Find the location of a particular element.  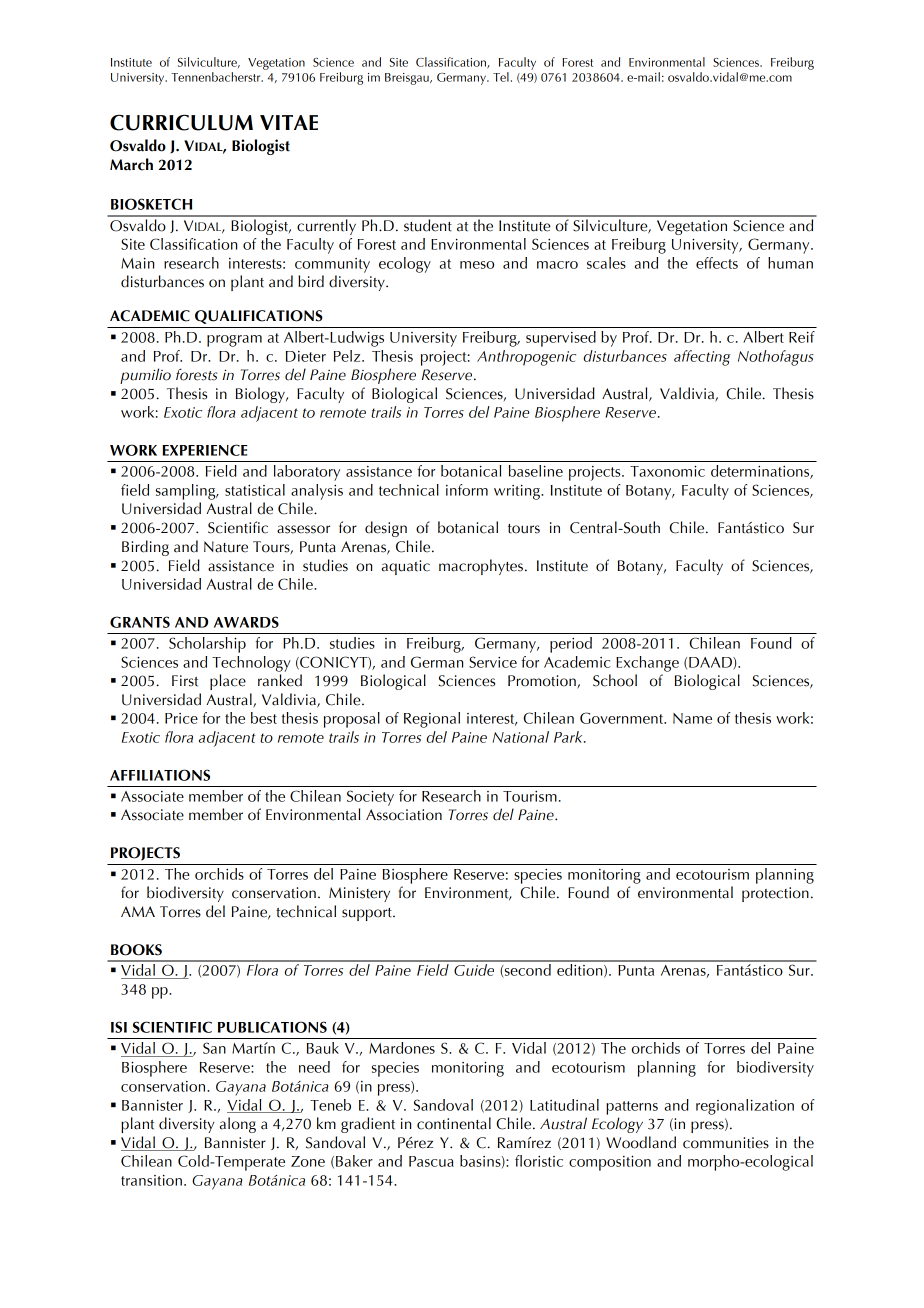

inform is located at coordinates (467, 490).
